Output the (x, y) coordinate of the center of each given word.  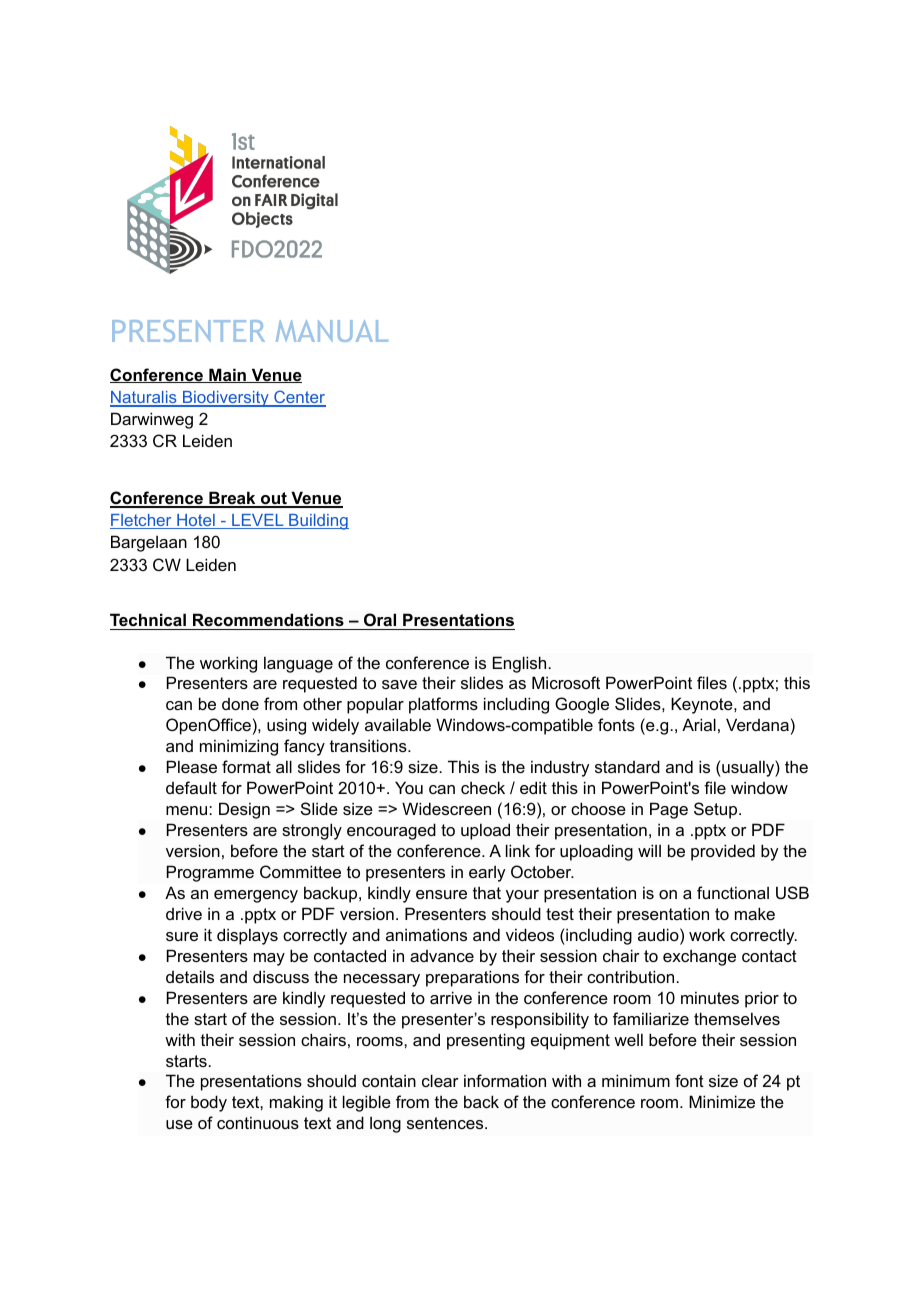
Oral (380, 621)
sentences (446, 1123)
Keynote (703, 705)
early (487, 874)
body (209, 1103)
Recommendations (268, 621)
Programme (210, 873)
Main (227, 375)
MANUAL (332, 331)
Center (299, 398)
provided (723, 852)
